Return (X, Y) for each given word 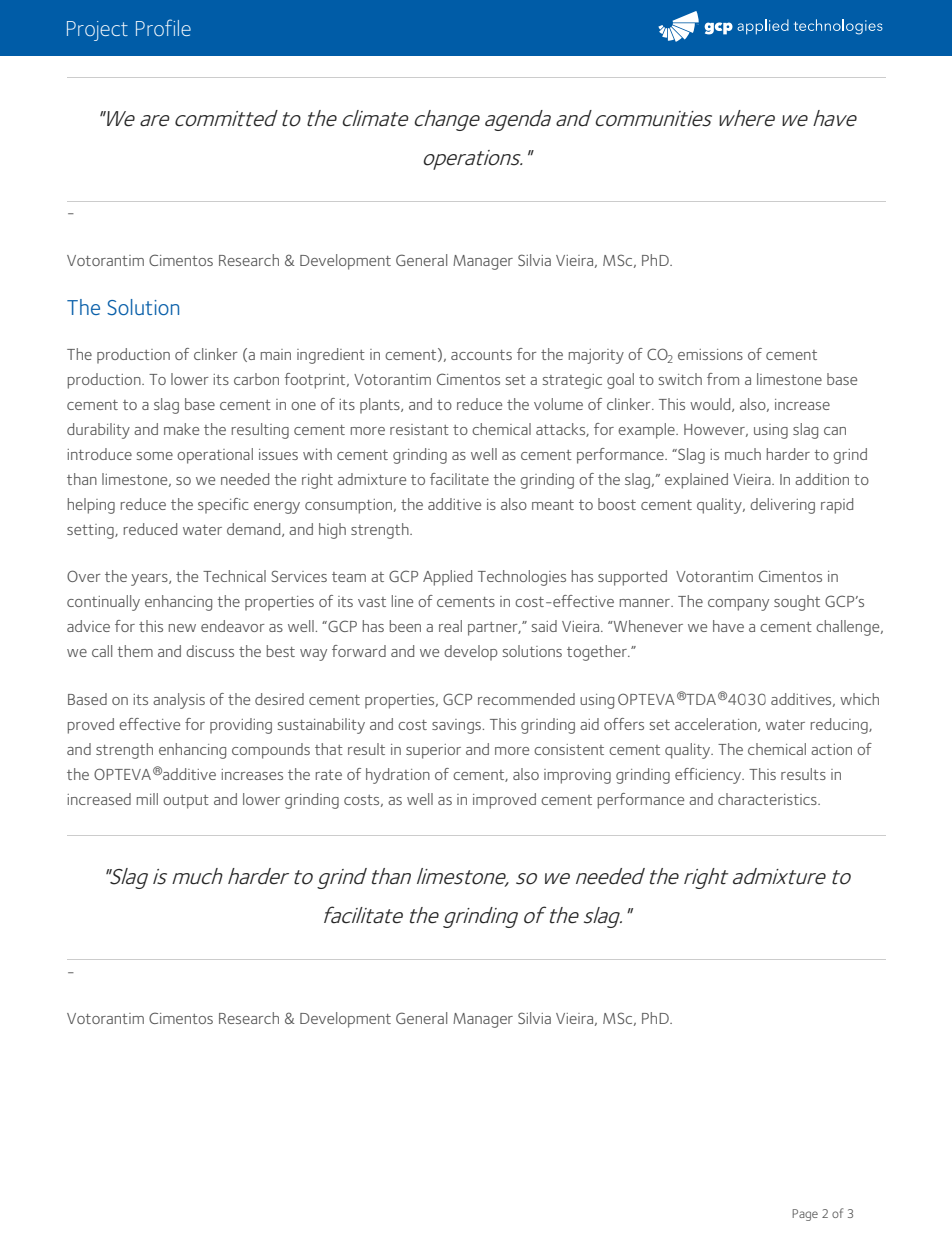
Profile (163, 27)
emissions (710, 354)
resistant (419, 429)
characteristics (768, 799)
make (181, 429)
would (711, 405)
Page (805, 1215)
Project (97, 31)
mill (147, 799)
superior (433, 751)
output (186, 802)
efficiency (709, 776)
